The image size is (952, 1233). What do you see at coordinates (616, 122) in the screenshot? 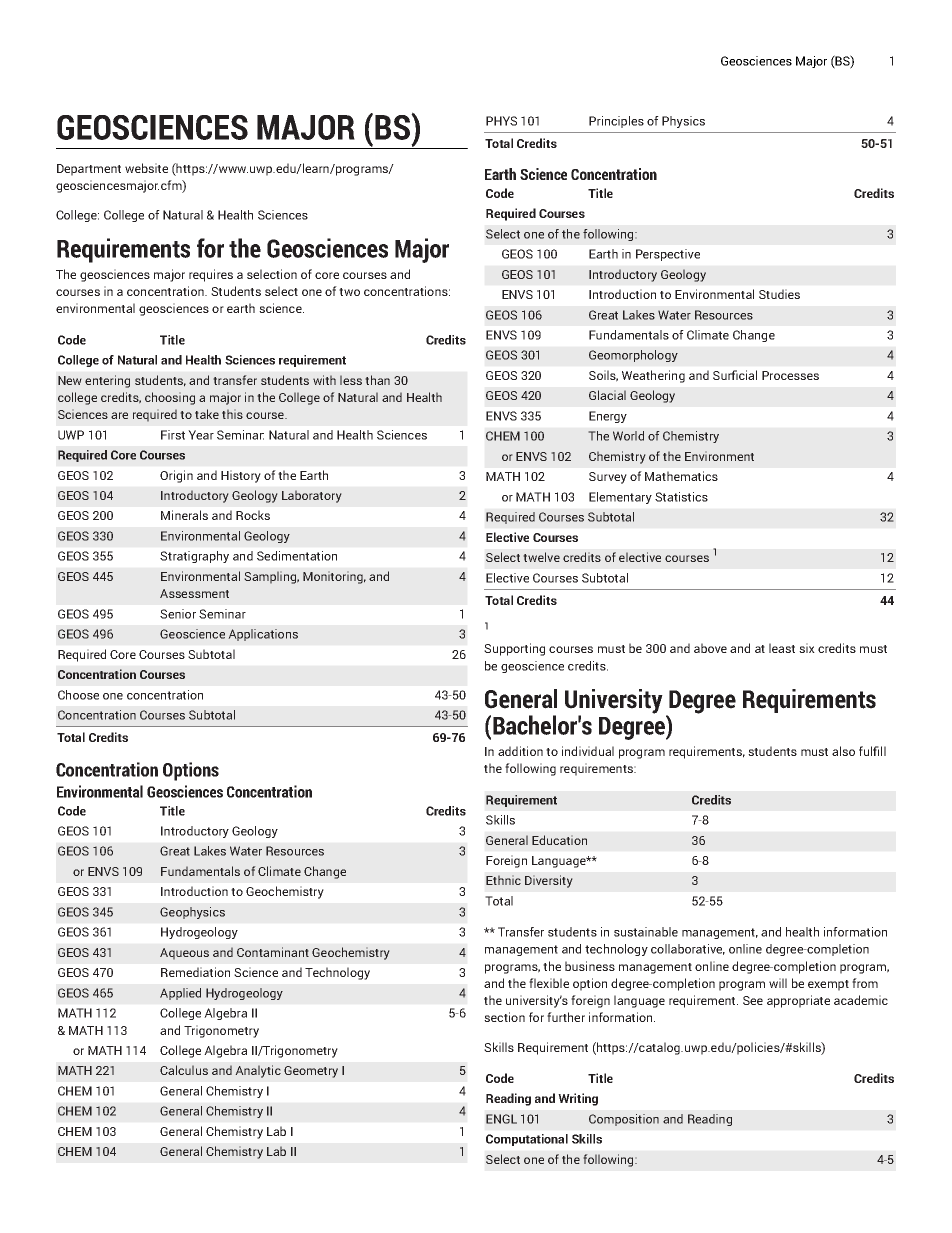
I see `Principles` at bounding box center [616, 122].
